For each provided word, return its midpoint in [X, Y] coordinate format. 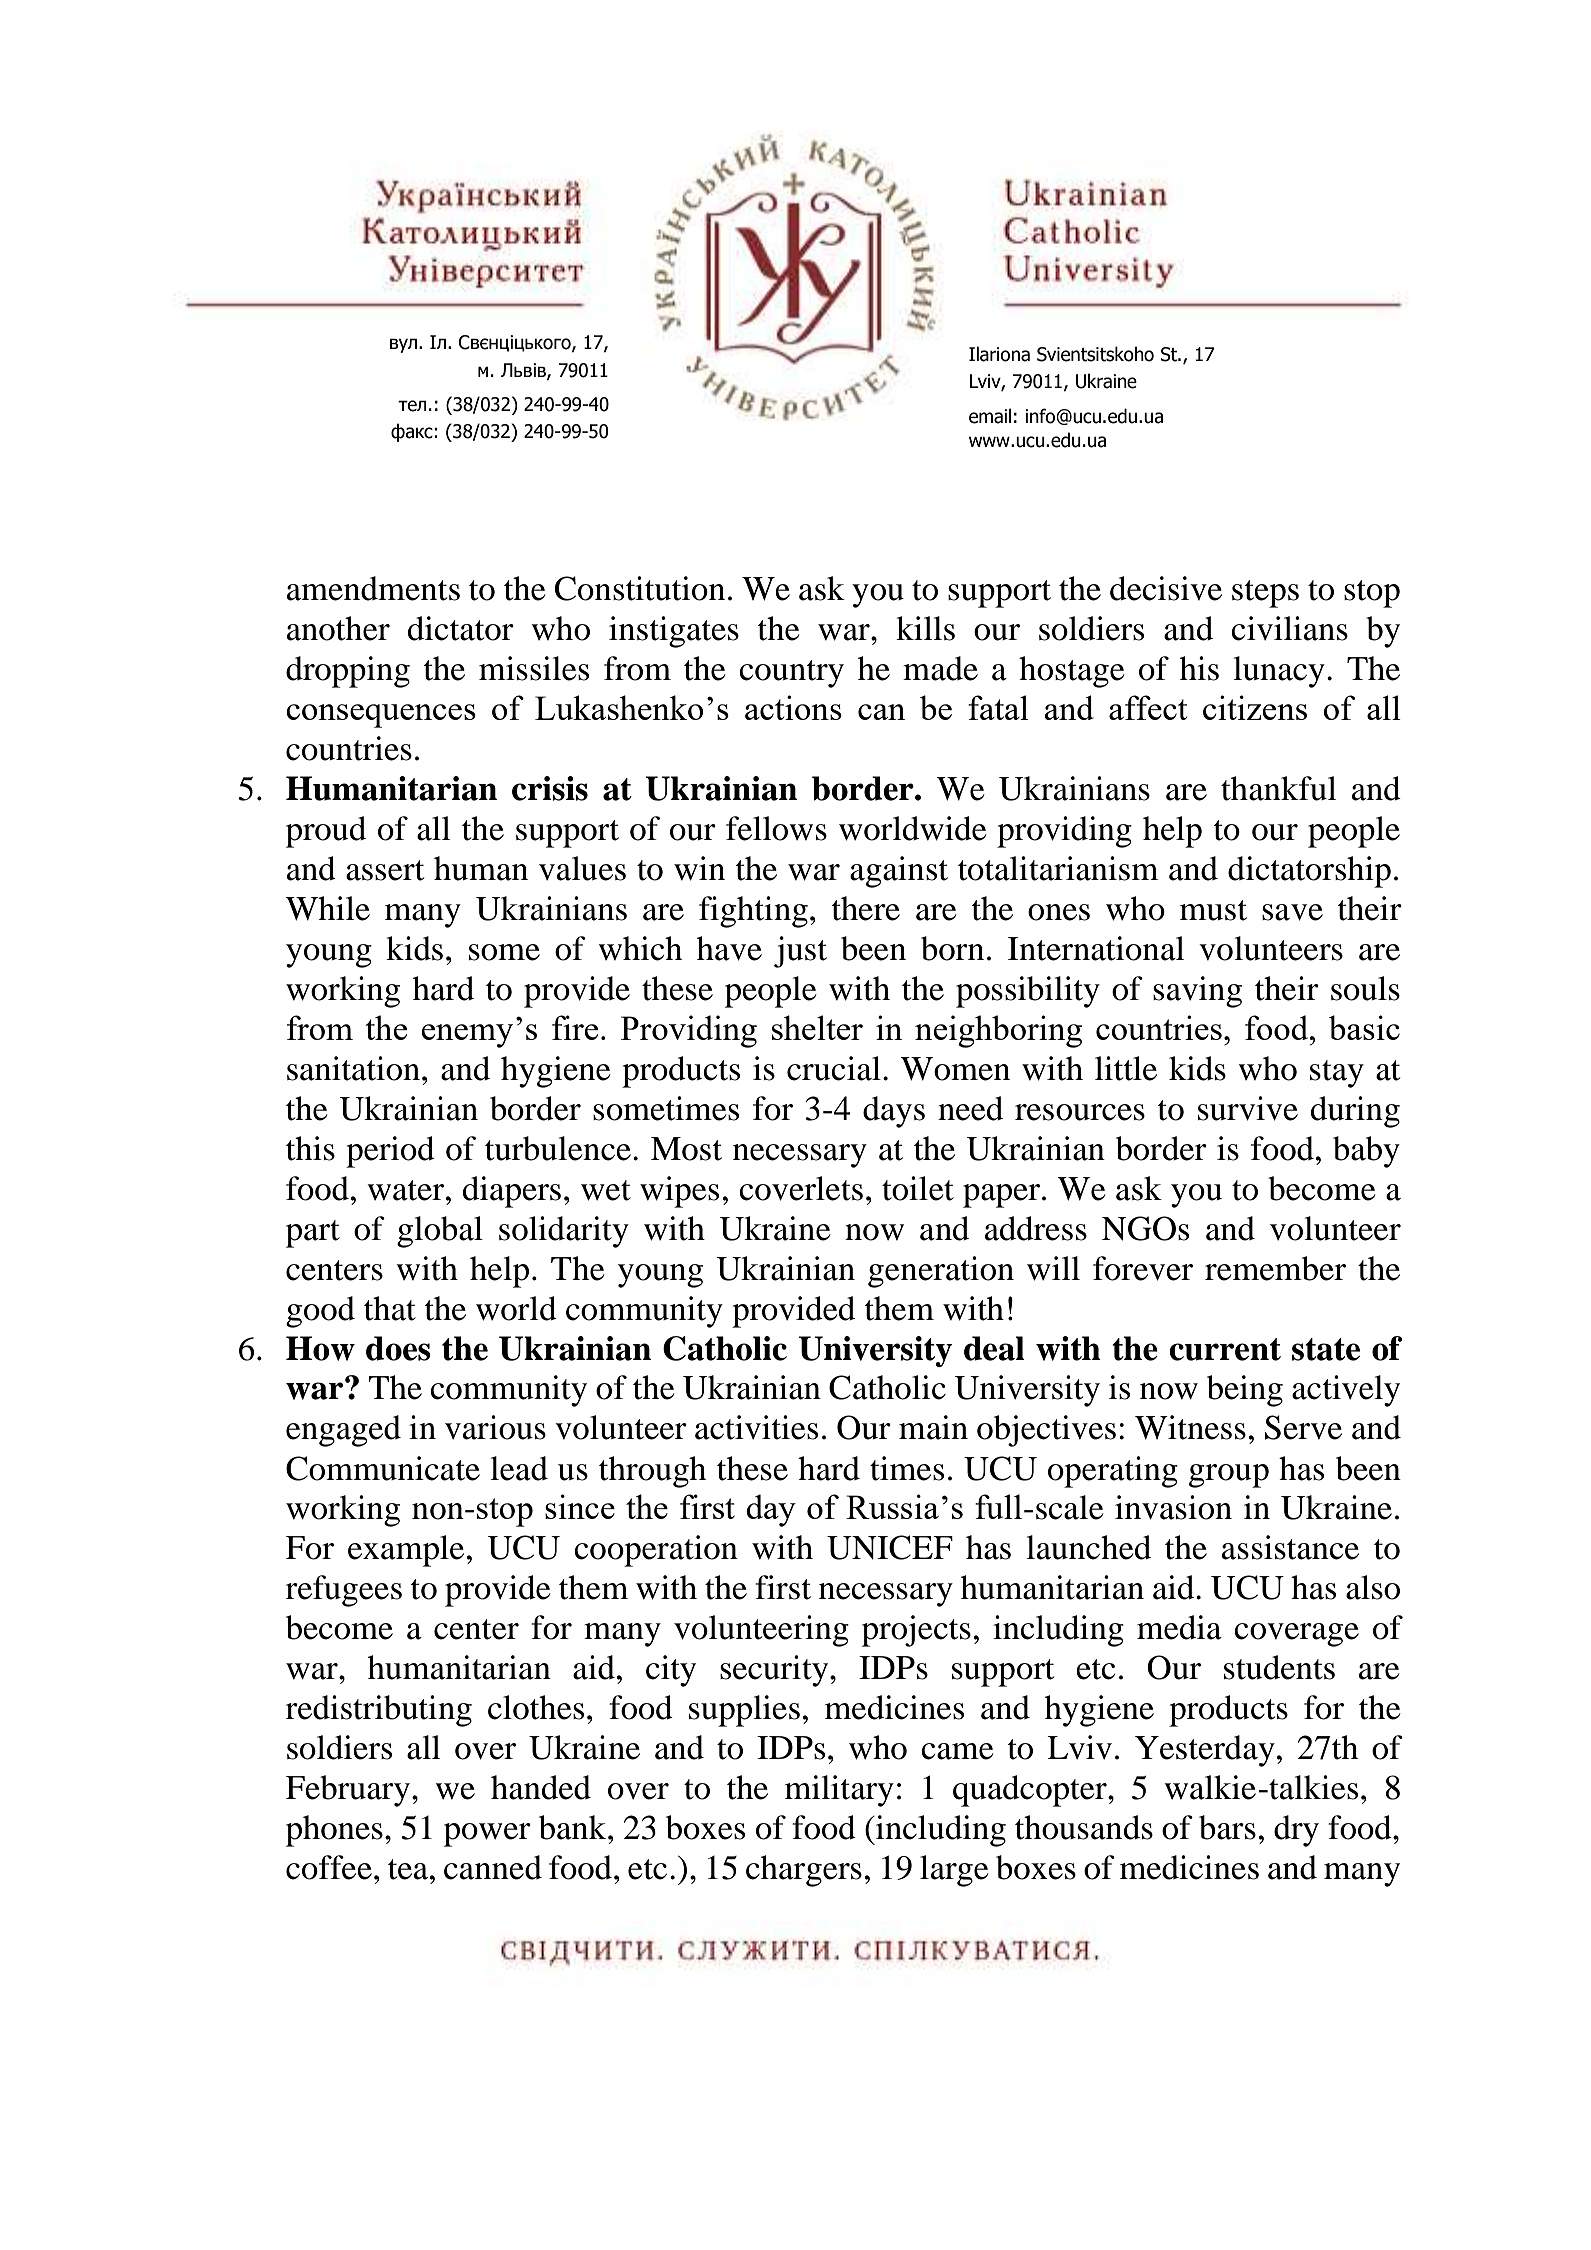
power [487, 1835]
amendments [373, 588]
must [1213, 910]
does [398, 1348]
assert [385, 870]
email [990, 416]
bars [1227, 1827]
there [866, 908]
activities [756, 1427]
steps [1265, 594]
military [839, 1791]
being [1245, 1391]
